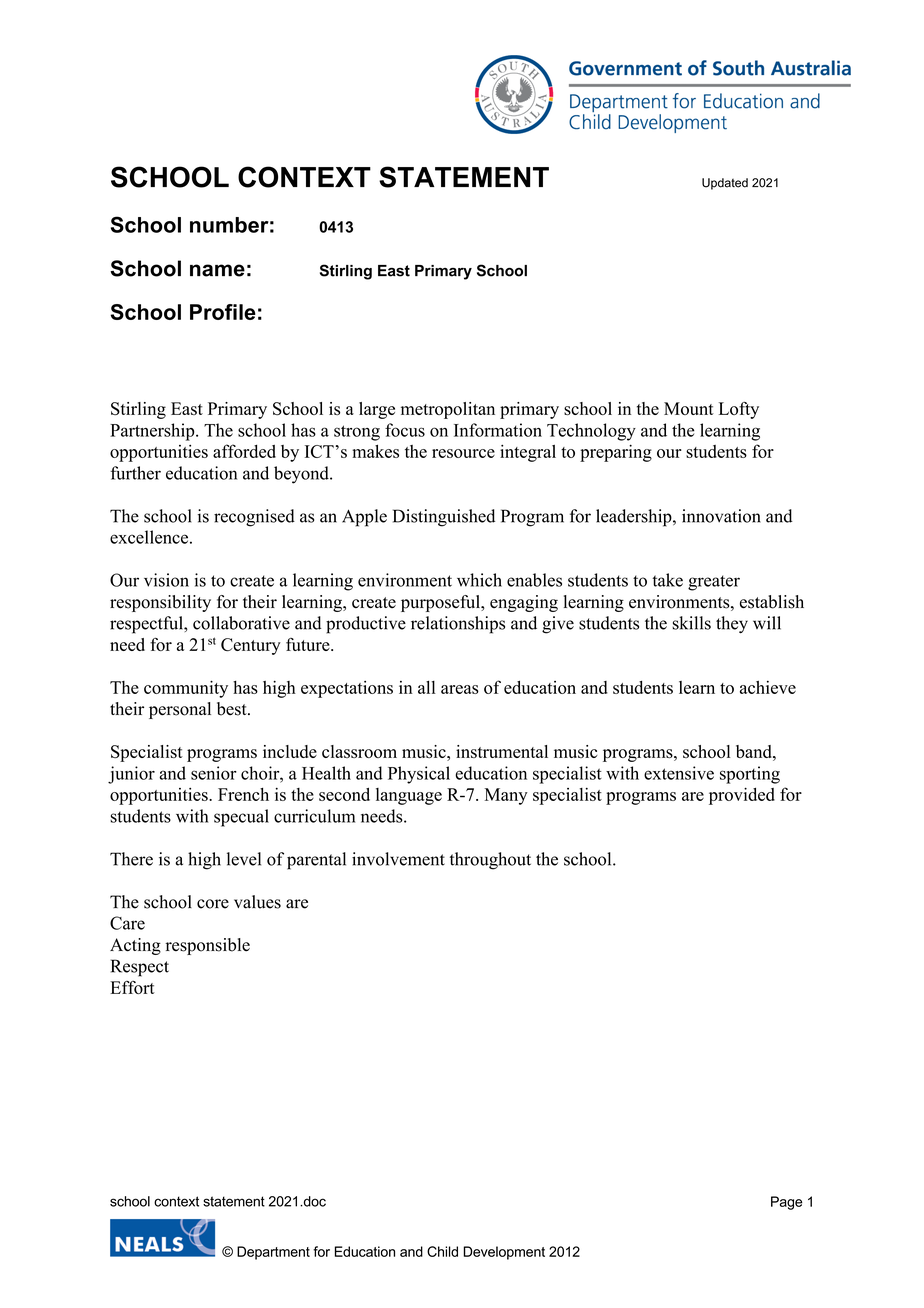 The image size is (924, 1308). I want to click on achieve, so click(768, 687).
